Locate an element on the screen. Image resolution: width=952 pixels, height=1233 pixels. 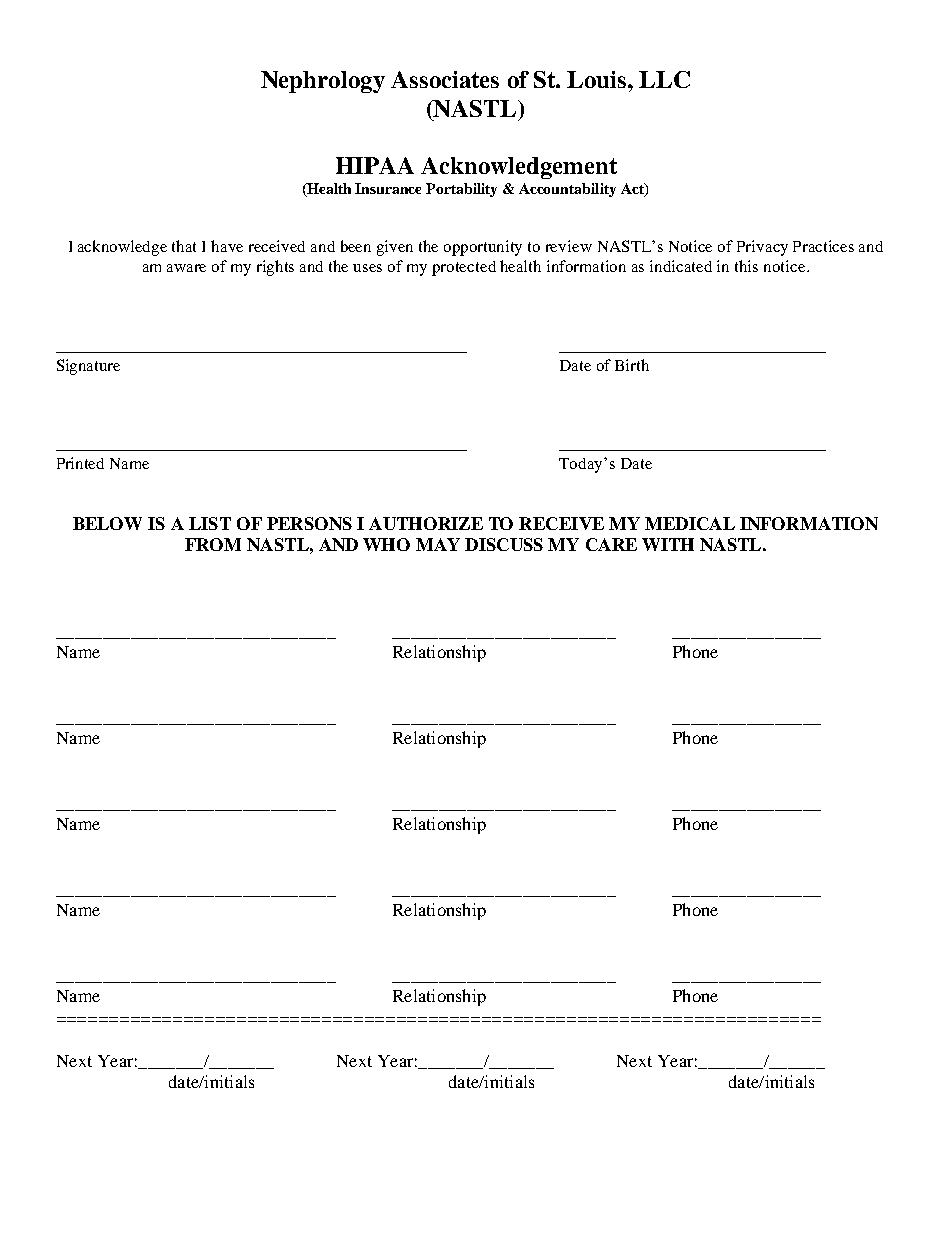
Nephrology is located at coordinates (323, 82).
